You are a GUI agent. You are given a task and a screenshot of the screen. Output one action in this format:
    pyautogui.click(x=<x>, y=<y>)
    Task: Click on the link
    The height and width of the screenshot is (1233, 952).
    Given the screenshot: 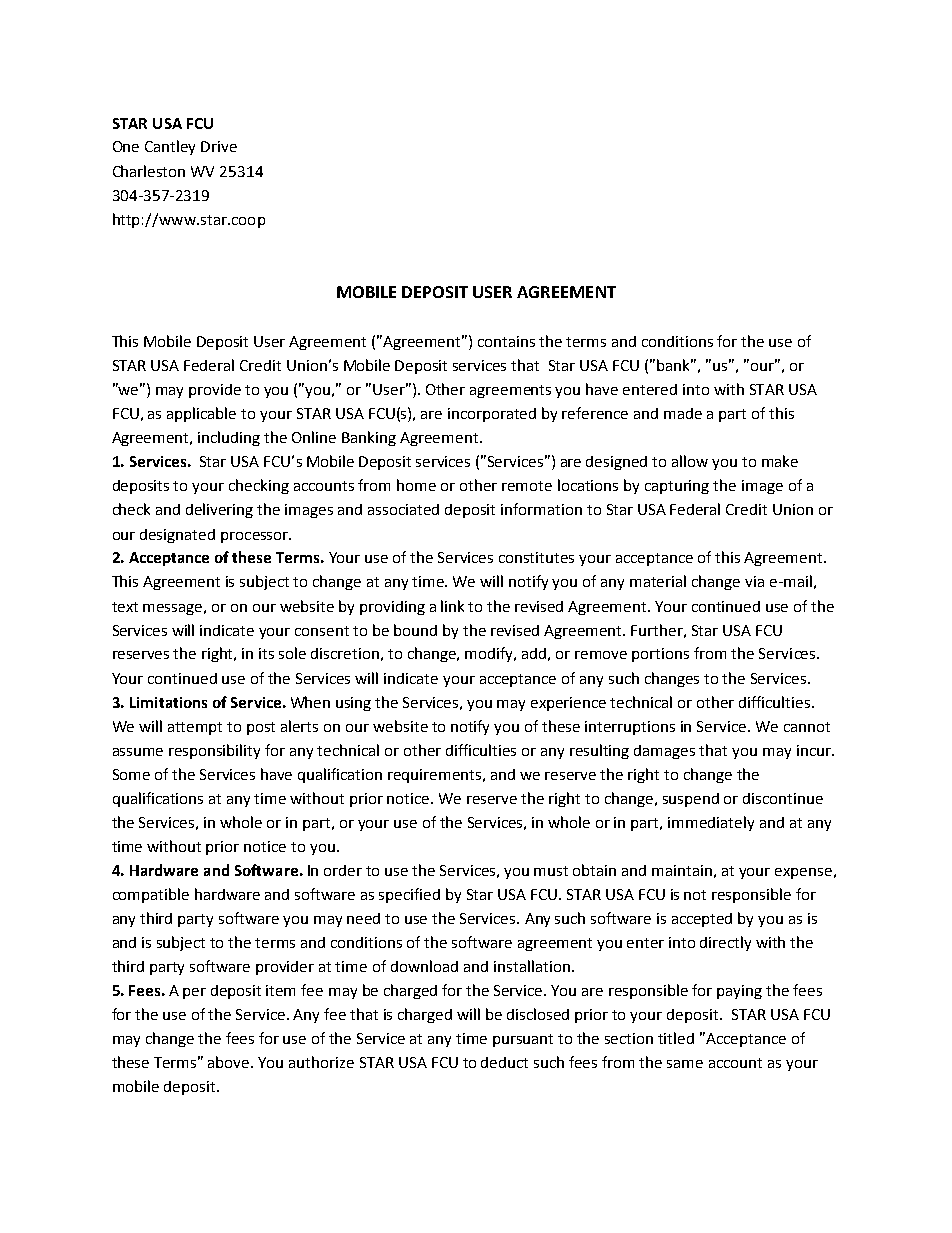 What is the action you would take?
    pyautogui.click(x=452, y=606)
